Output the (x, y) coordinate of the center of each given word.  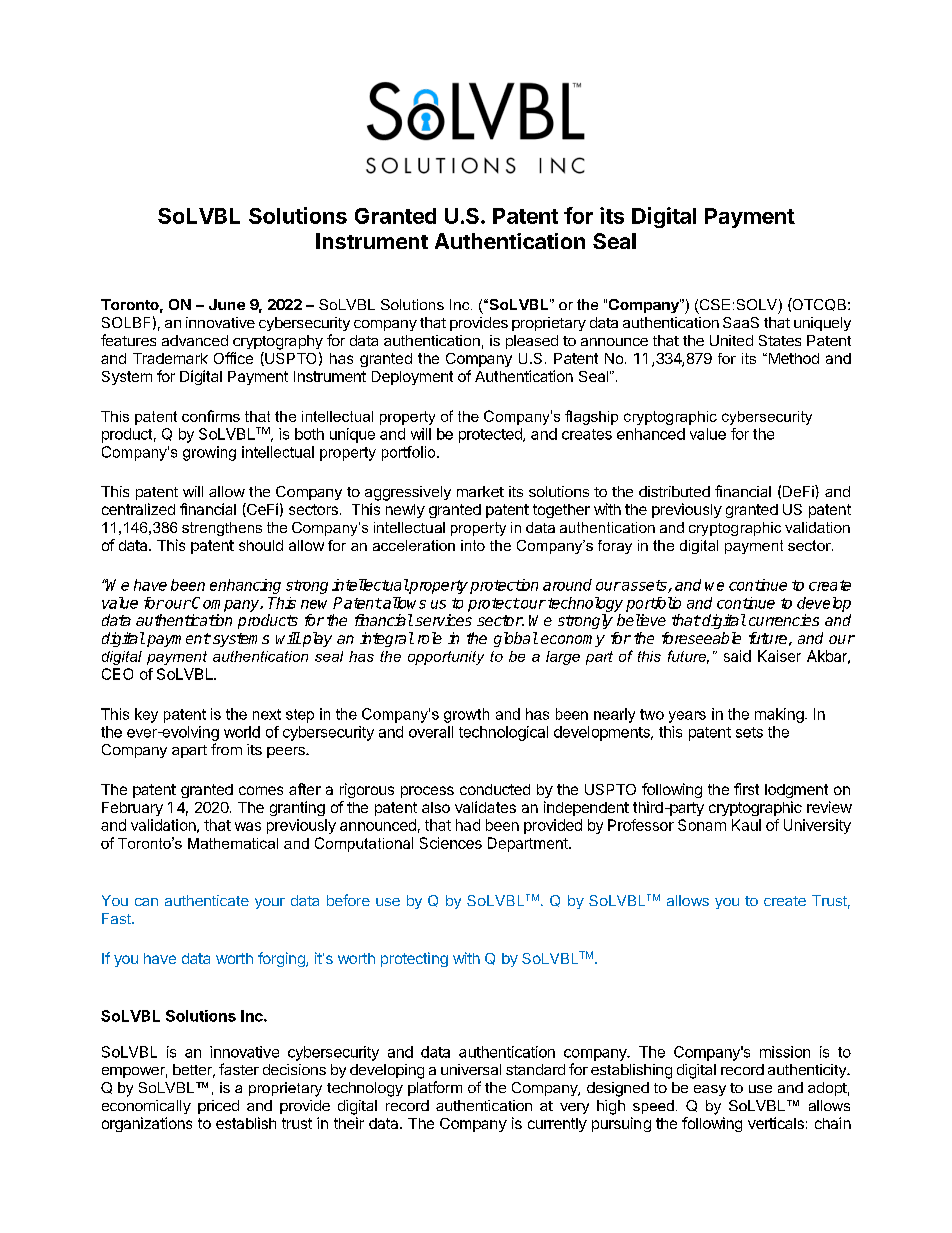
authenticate (207, 900)
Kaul (746, 825)
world (242, 732)
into (473, 545)
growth (466, 715)
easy (710, 1090)
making (779, 715)
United (731, 340)
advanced (195, 340)
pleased (532, 342)
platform (435, 1088)
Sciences (451, 843)
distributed (674, 491)
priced (218, 1107)
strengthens (222, 529)
